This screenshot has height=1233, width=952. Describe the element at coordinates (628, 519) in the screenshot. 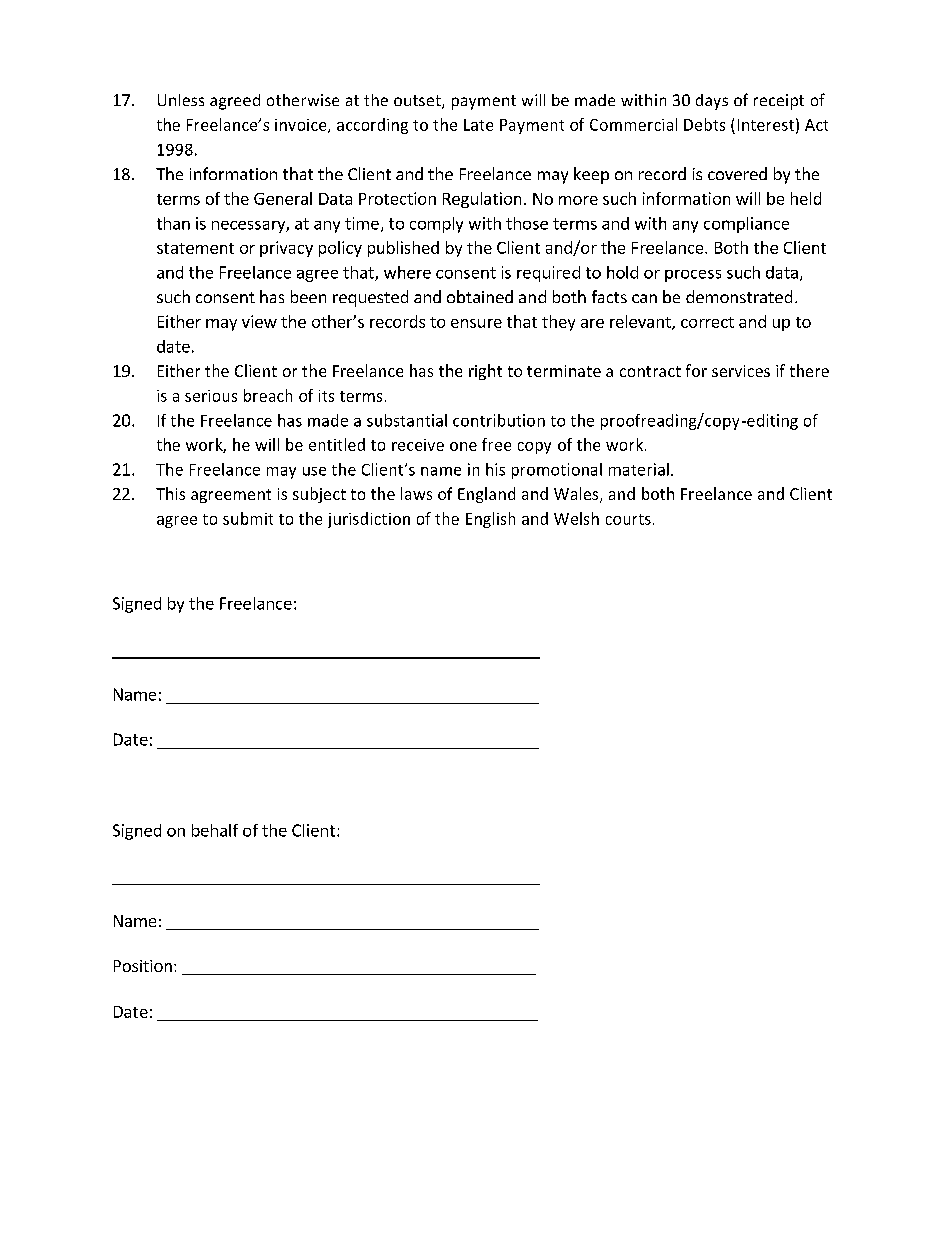

I see `courts` at that location.
